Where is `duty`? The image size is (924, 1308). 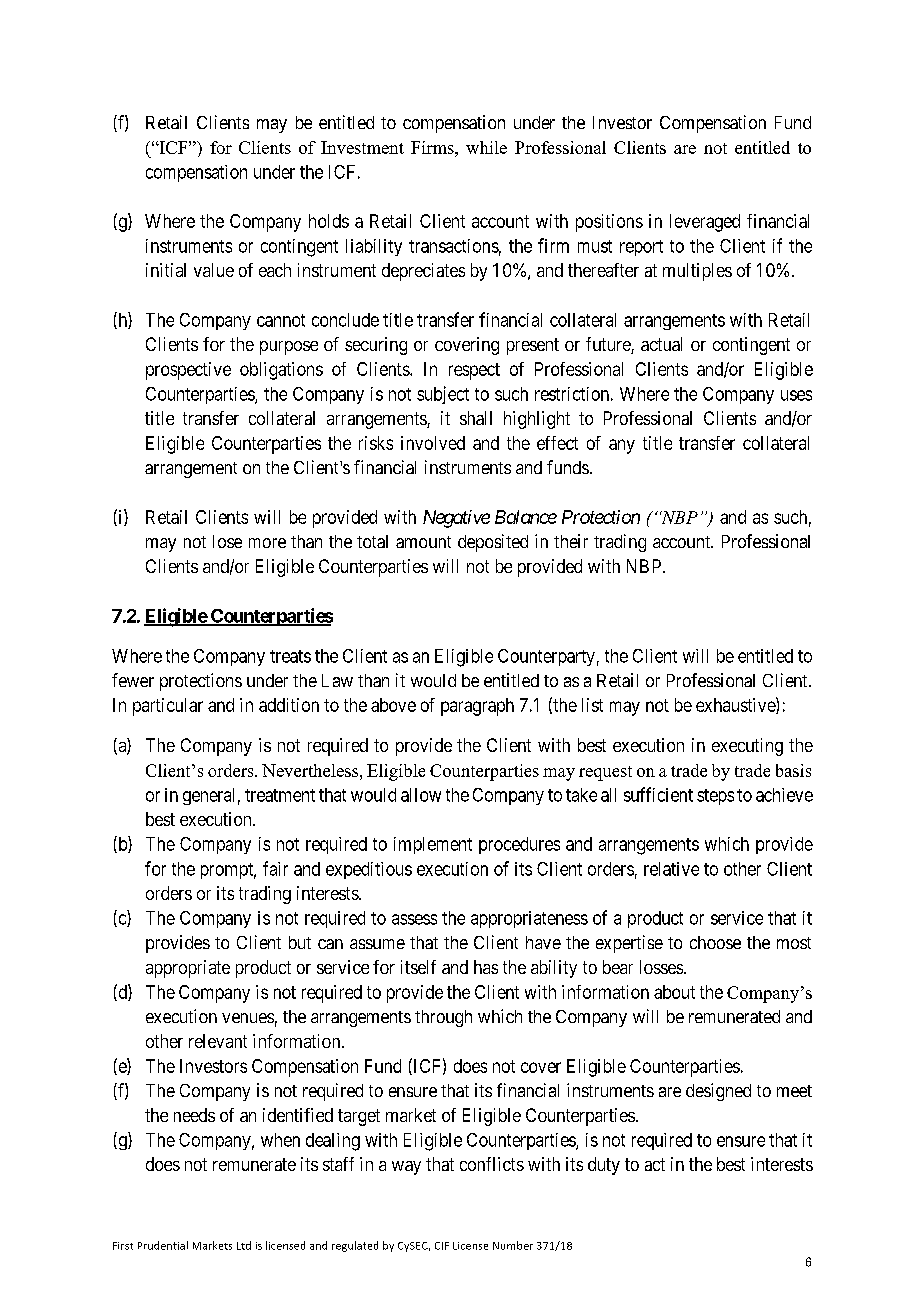
duty is located at coordinates (604, 1166).
